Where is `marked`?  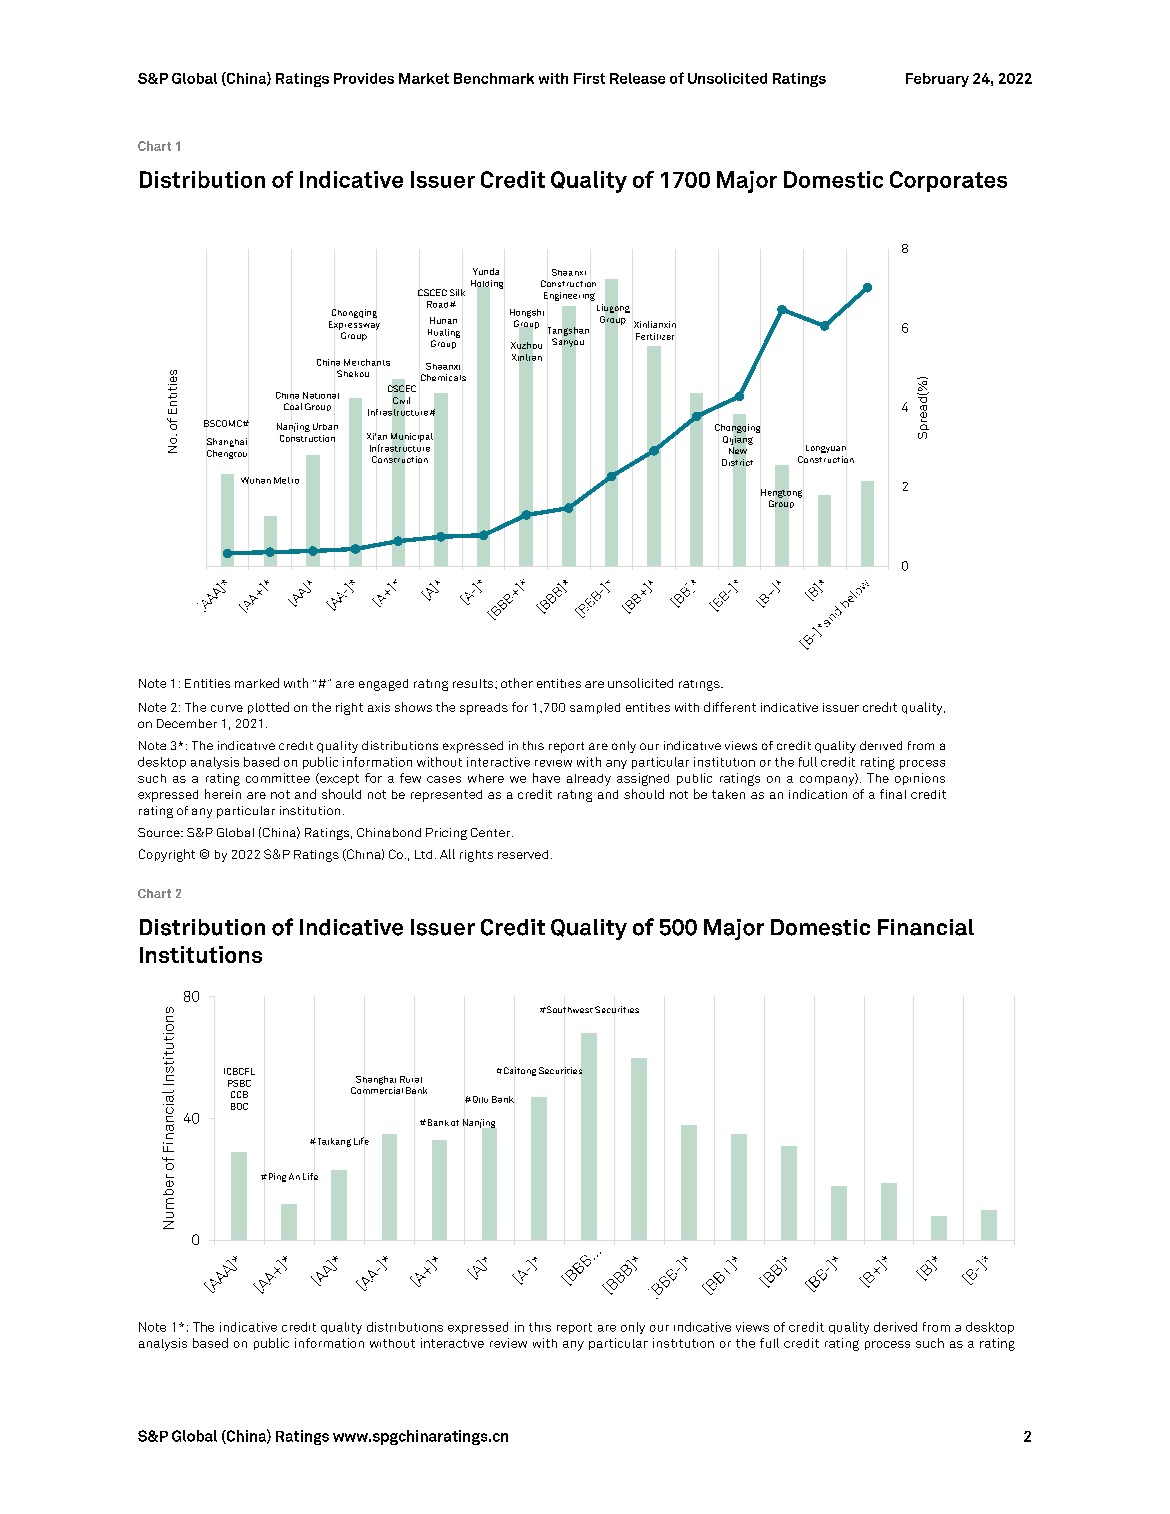 marked is located at coordinates (257, 683).
